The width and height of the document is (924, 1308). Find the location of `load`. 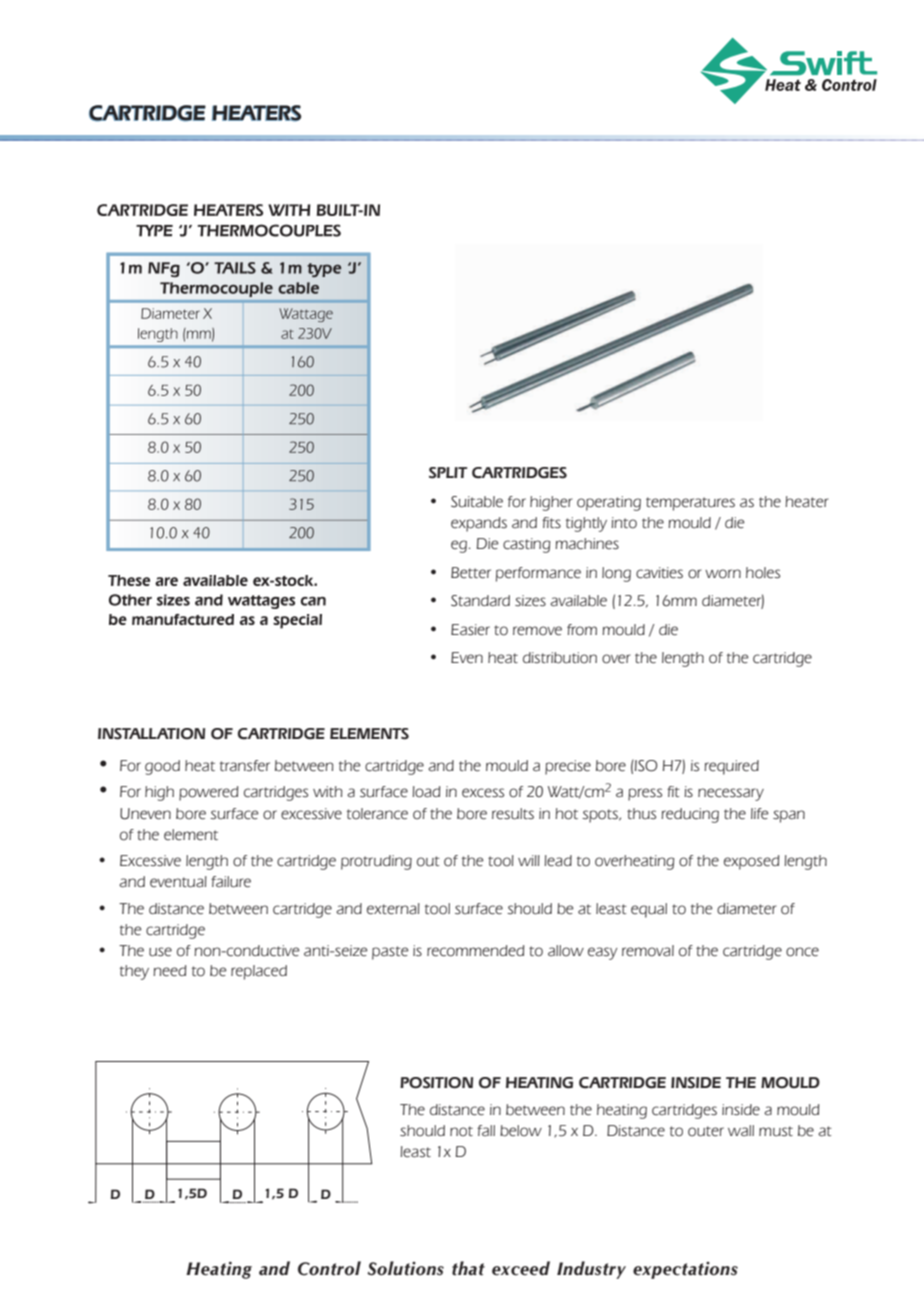

load is located at coordinates (426, 792).
